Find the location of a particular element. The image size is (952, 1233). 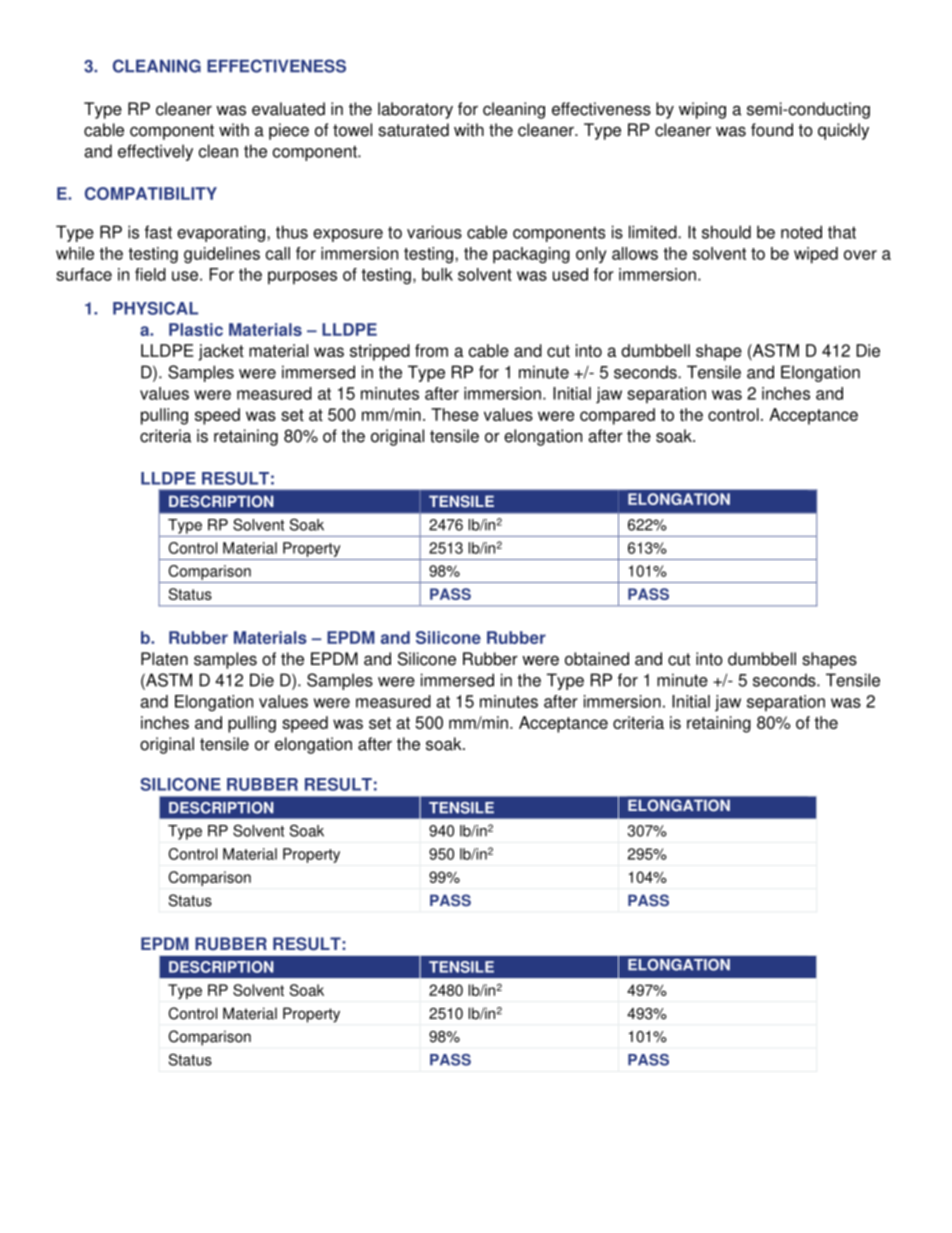

saturated is located at coordinates (413, 130).
